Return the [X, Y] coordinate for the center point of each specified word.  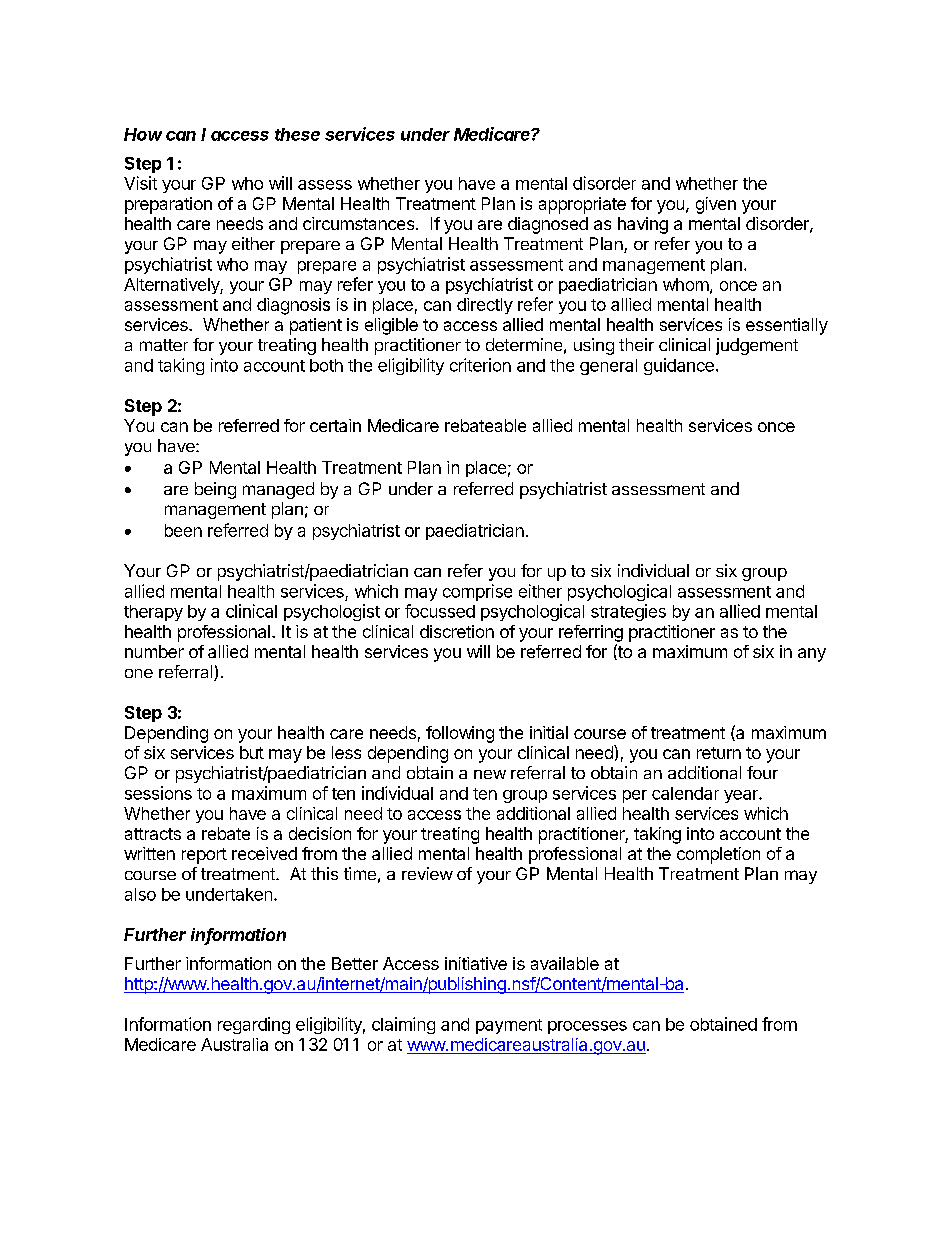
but [252, 752]
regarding [254, 1025]
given [716, 205]
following [460, 734]
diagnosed [548, 225]
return [719, 753]
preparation [168, 205]
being [215, 490]
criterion [480, 365]
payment [509, 1026]
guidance [679, 366]
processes [587, 1027]
